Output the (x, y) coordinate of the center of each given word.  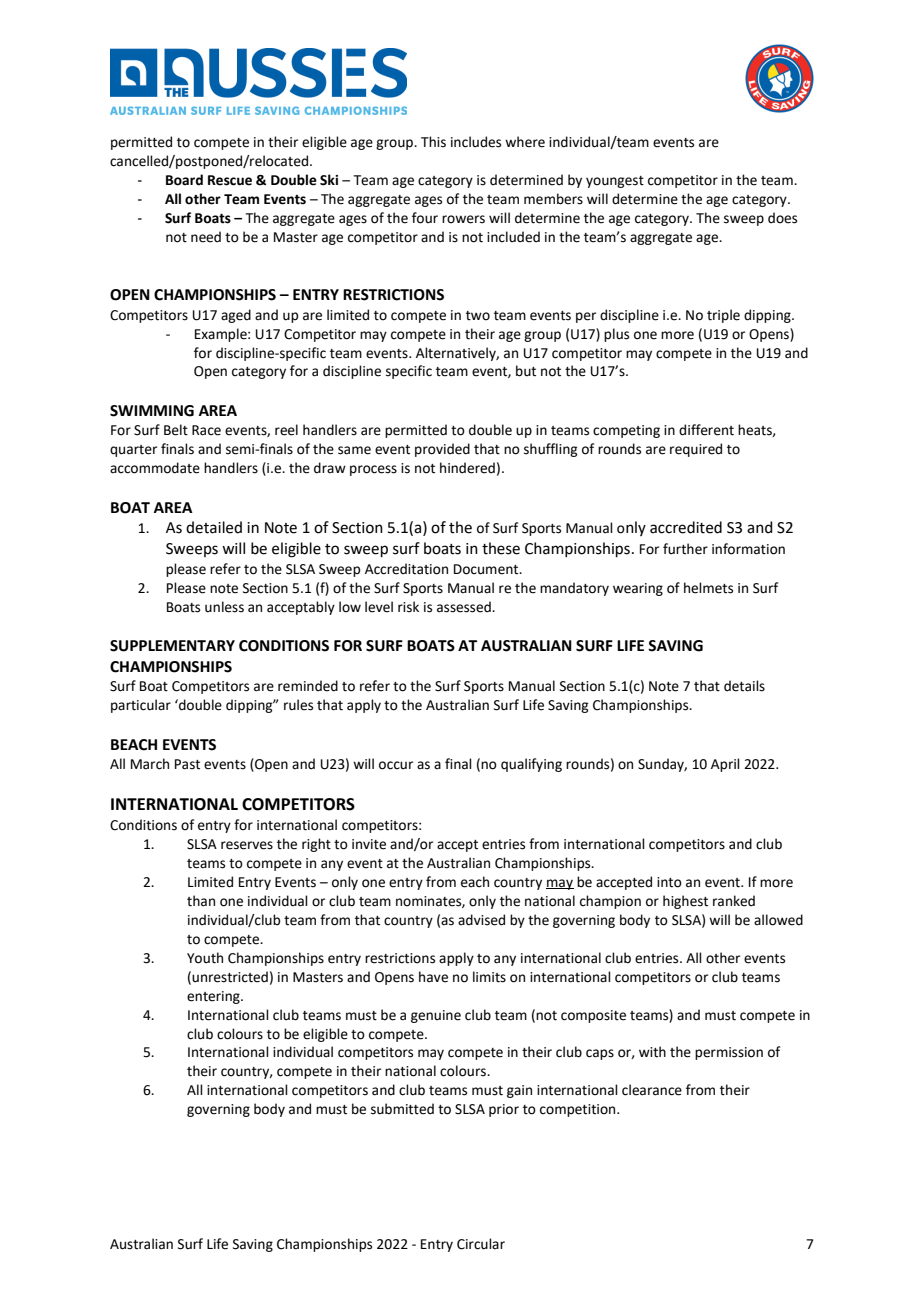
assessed (465, 607)
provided (442, 450)
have (433, 977)
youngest (615, 182)
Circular (481, 1244)
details (744, 686)
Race (206, 430)
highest (685, 902)
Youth (205, 958)
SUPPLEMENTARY (172, 646)
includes (476, 142)
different (706, 430)
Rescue (230, 180)
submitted (402, 1109)
